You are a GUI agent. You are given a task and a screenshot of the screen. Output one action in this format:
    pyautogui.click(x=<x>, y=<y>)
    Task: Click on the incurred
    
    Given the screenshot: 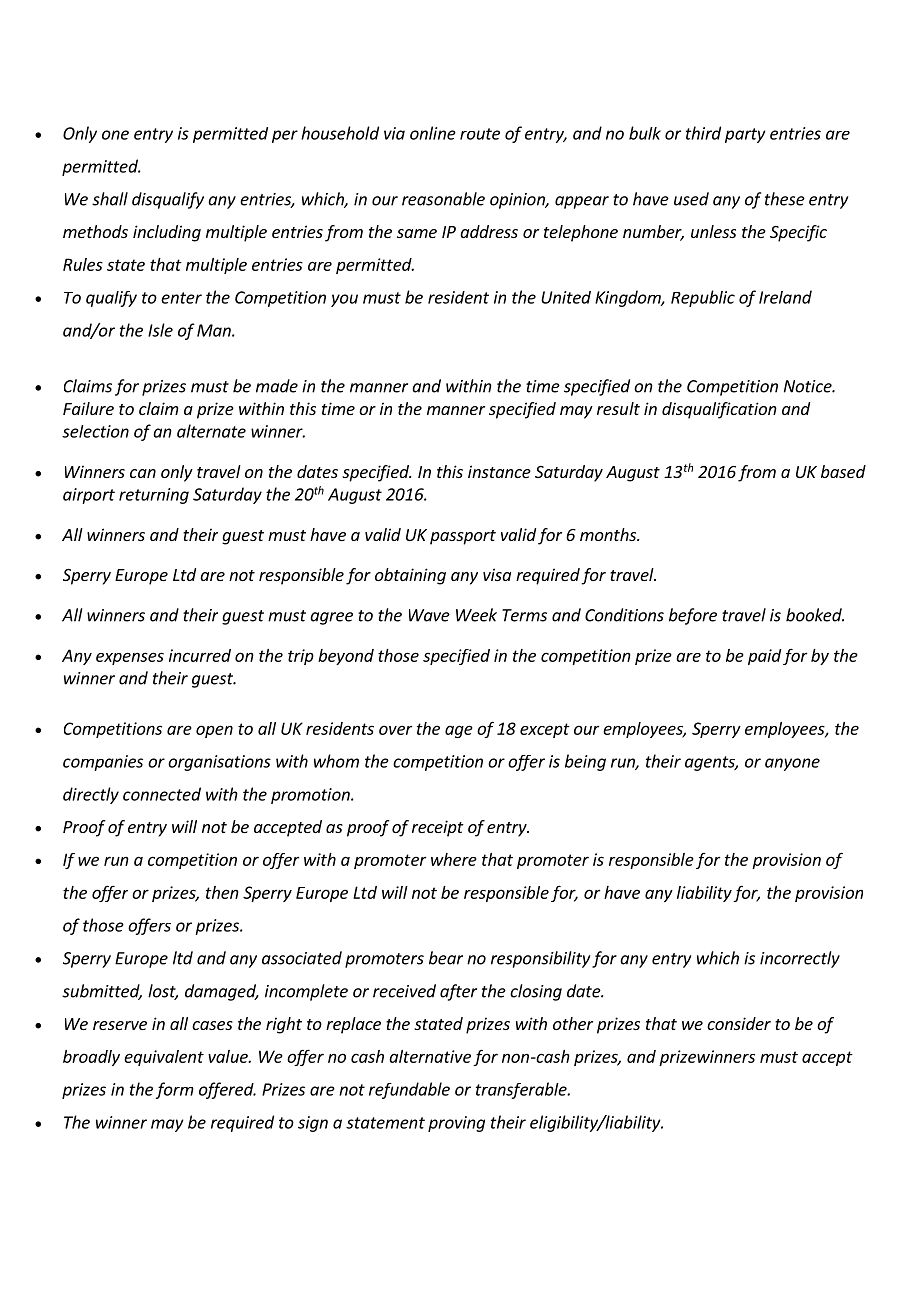 What is the action you would take?
    pyautogui.click(x=200, y=655)
